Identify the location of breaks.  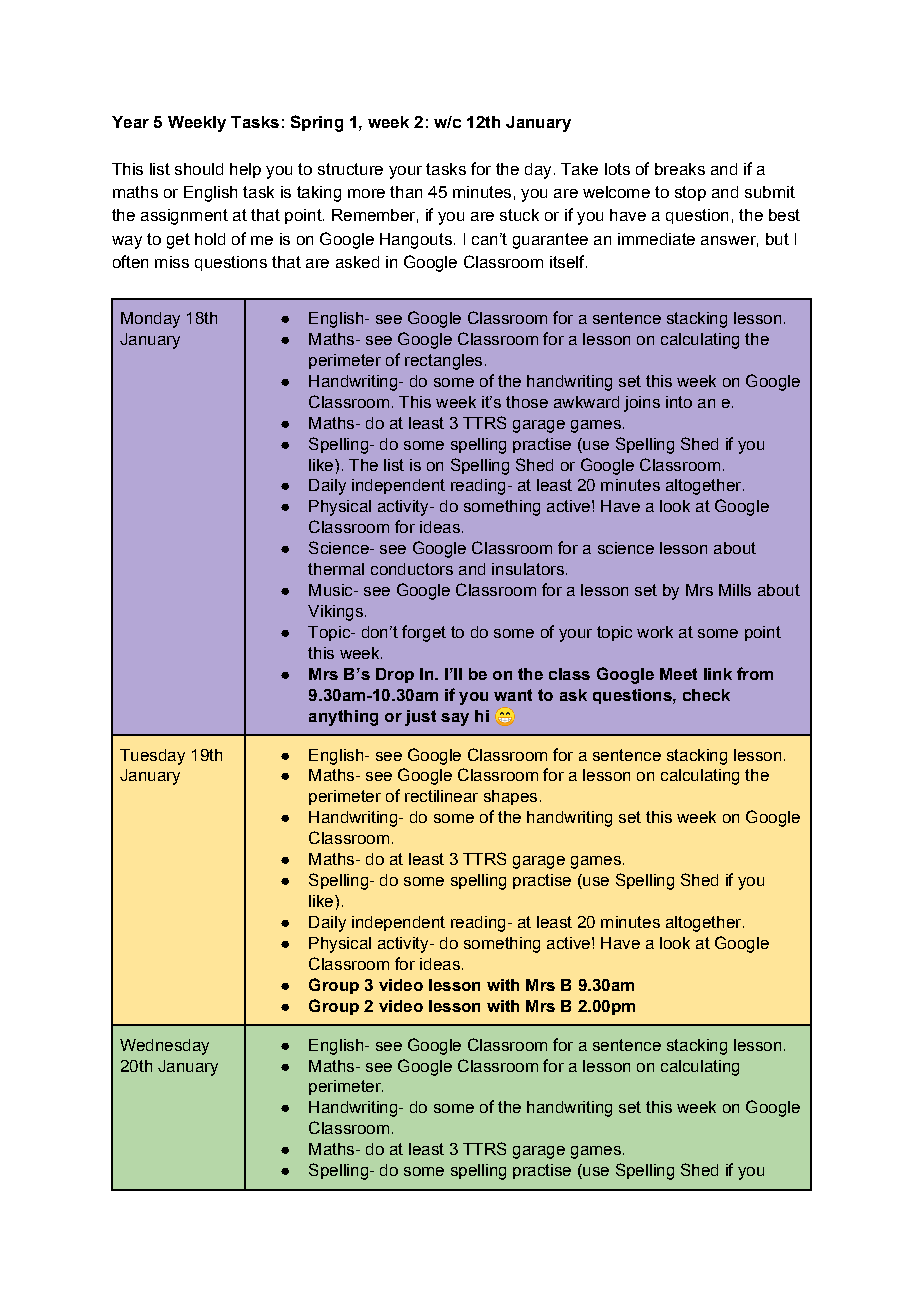
(680, 169).
